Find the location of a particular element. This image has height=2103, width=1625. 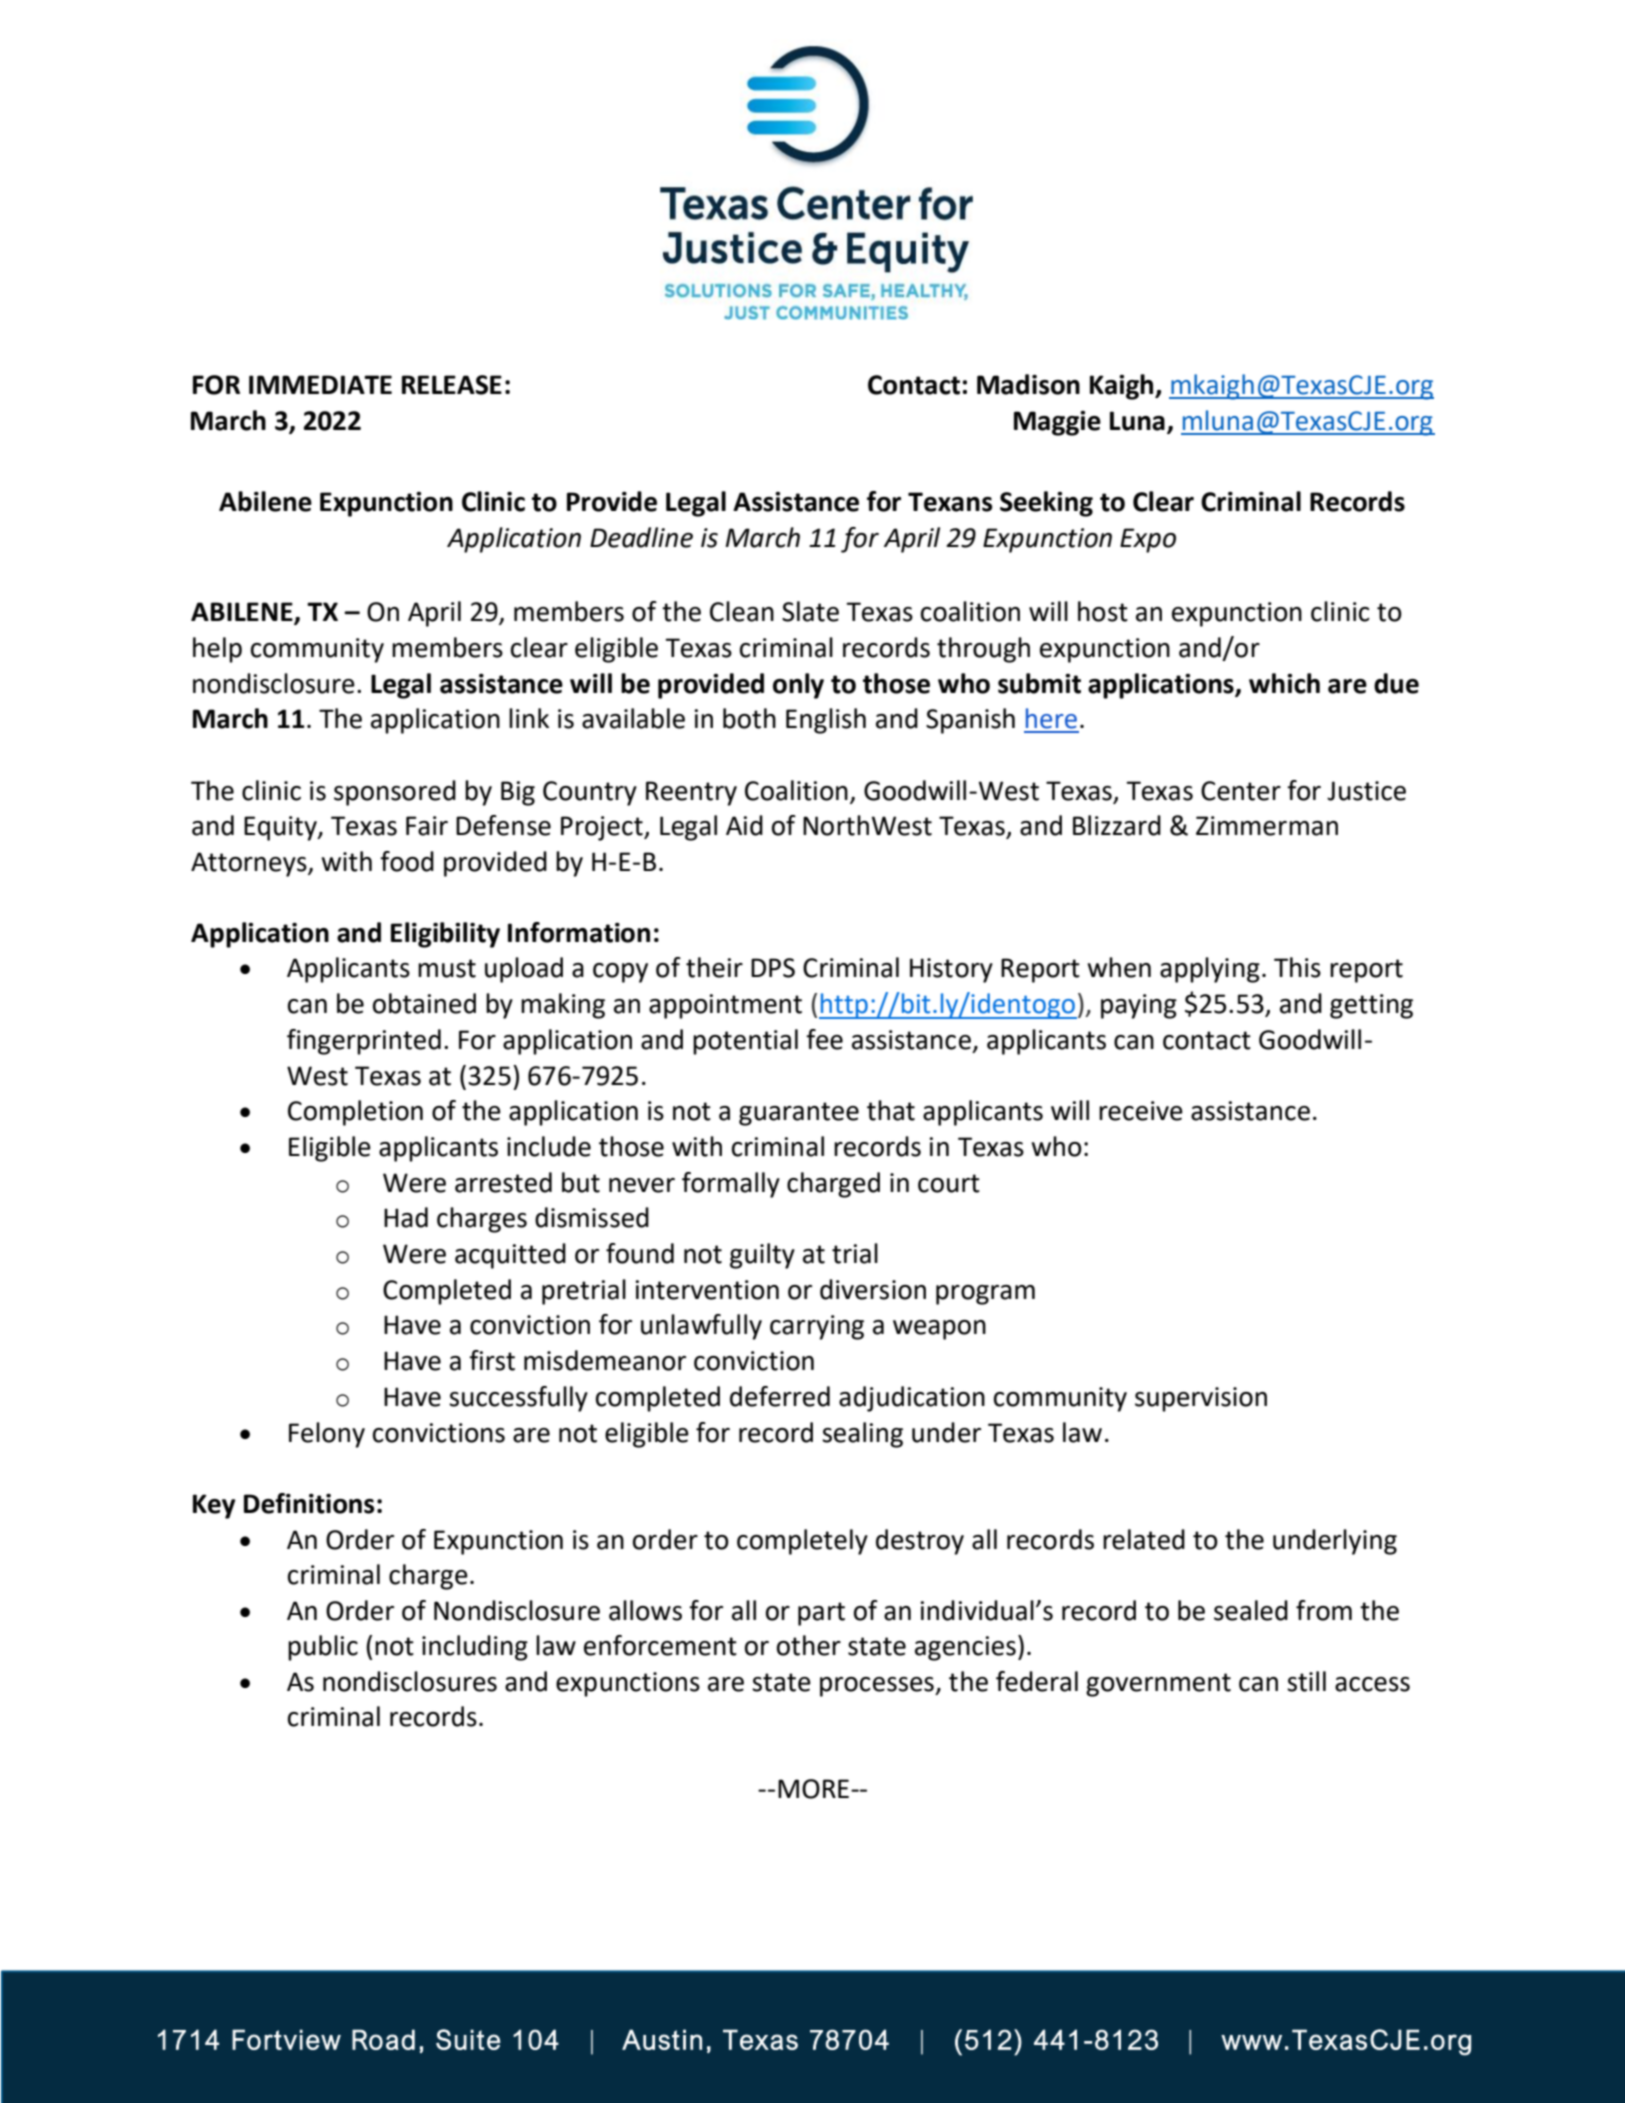

guilty is located at coordinates (762, 1256).
